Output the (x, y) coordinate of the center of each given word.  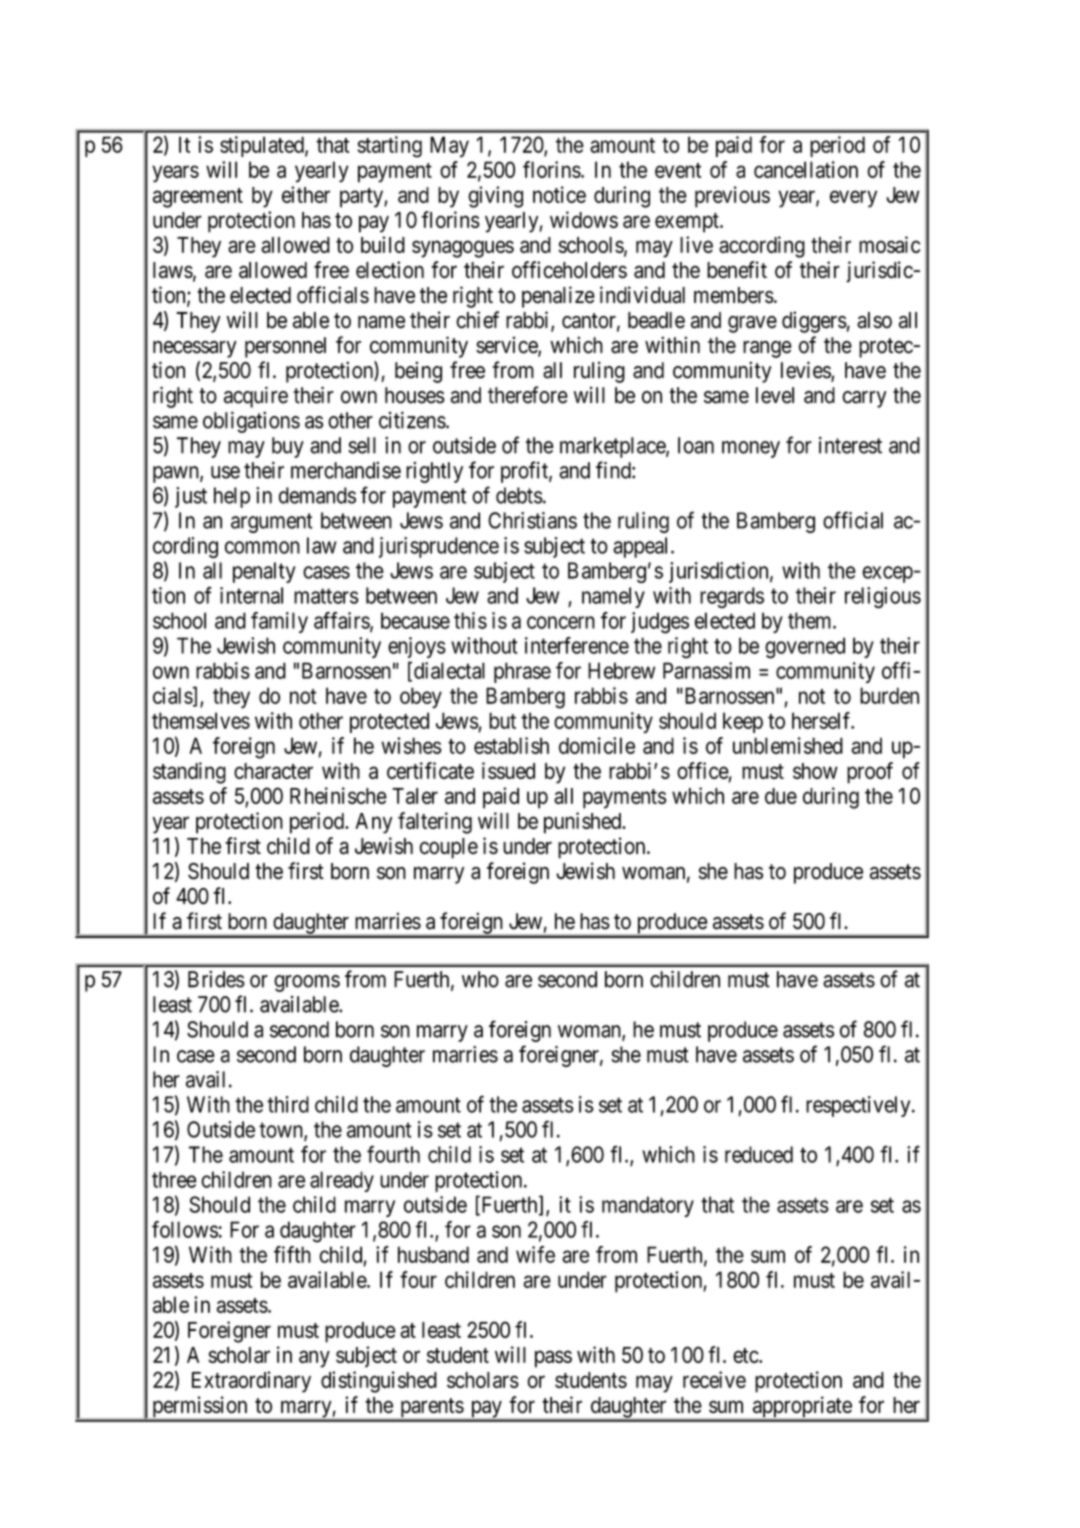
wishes (411, 745)
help (232, 497)
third (288, 1104)
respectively (859, 1106)
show (815, 771)
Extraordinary (251, 1382)
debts (519, 495)
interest (850, 445)
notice (559, 194)
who (480, 979)
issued (508, 770)
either (306, 194)
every (853, 199)
